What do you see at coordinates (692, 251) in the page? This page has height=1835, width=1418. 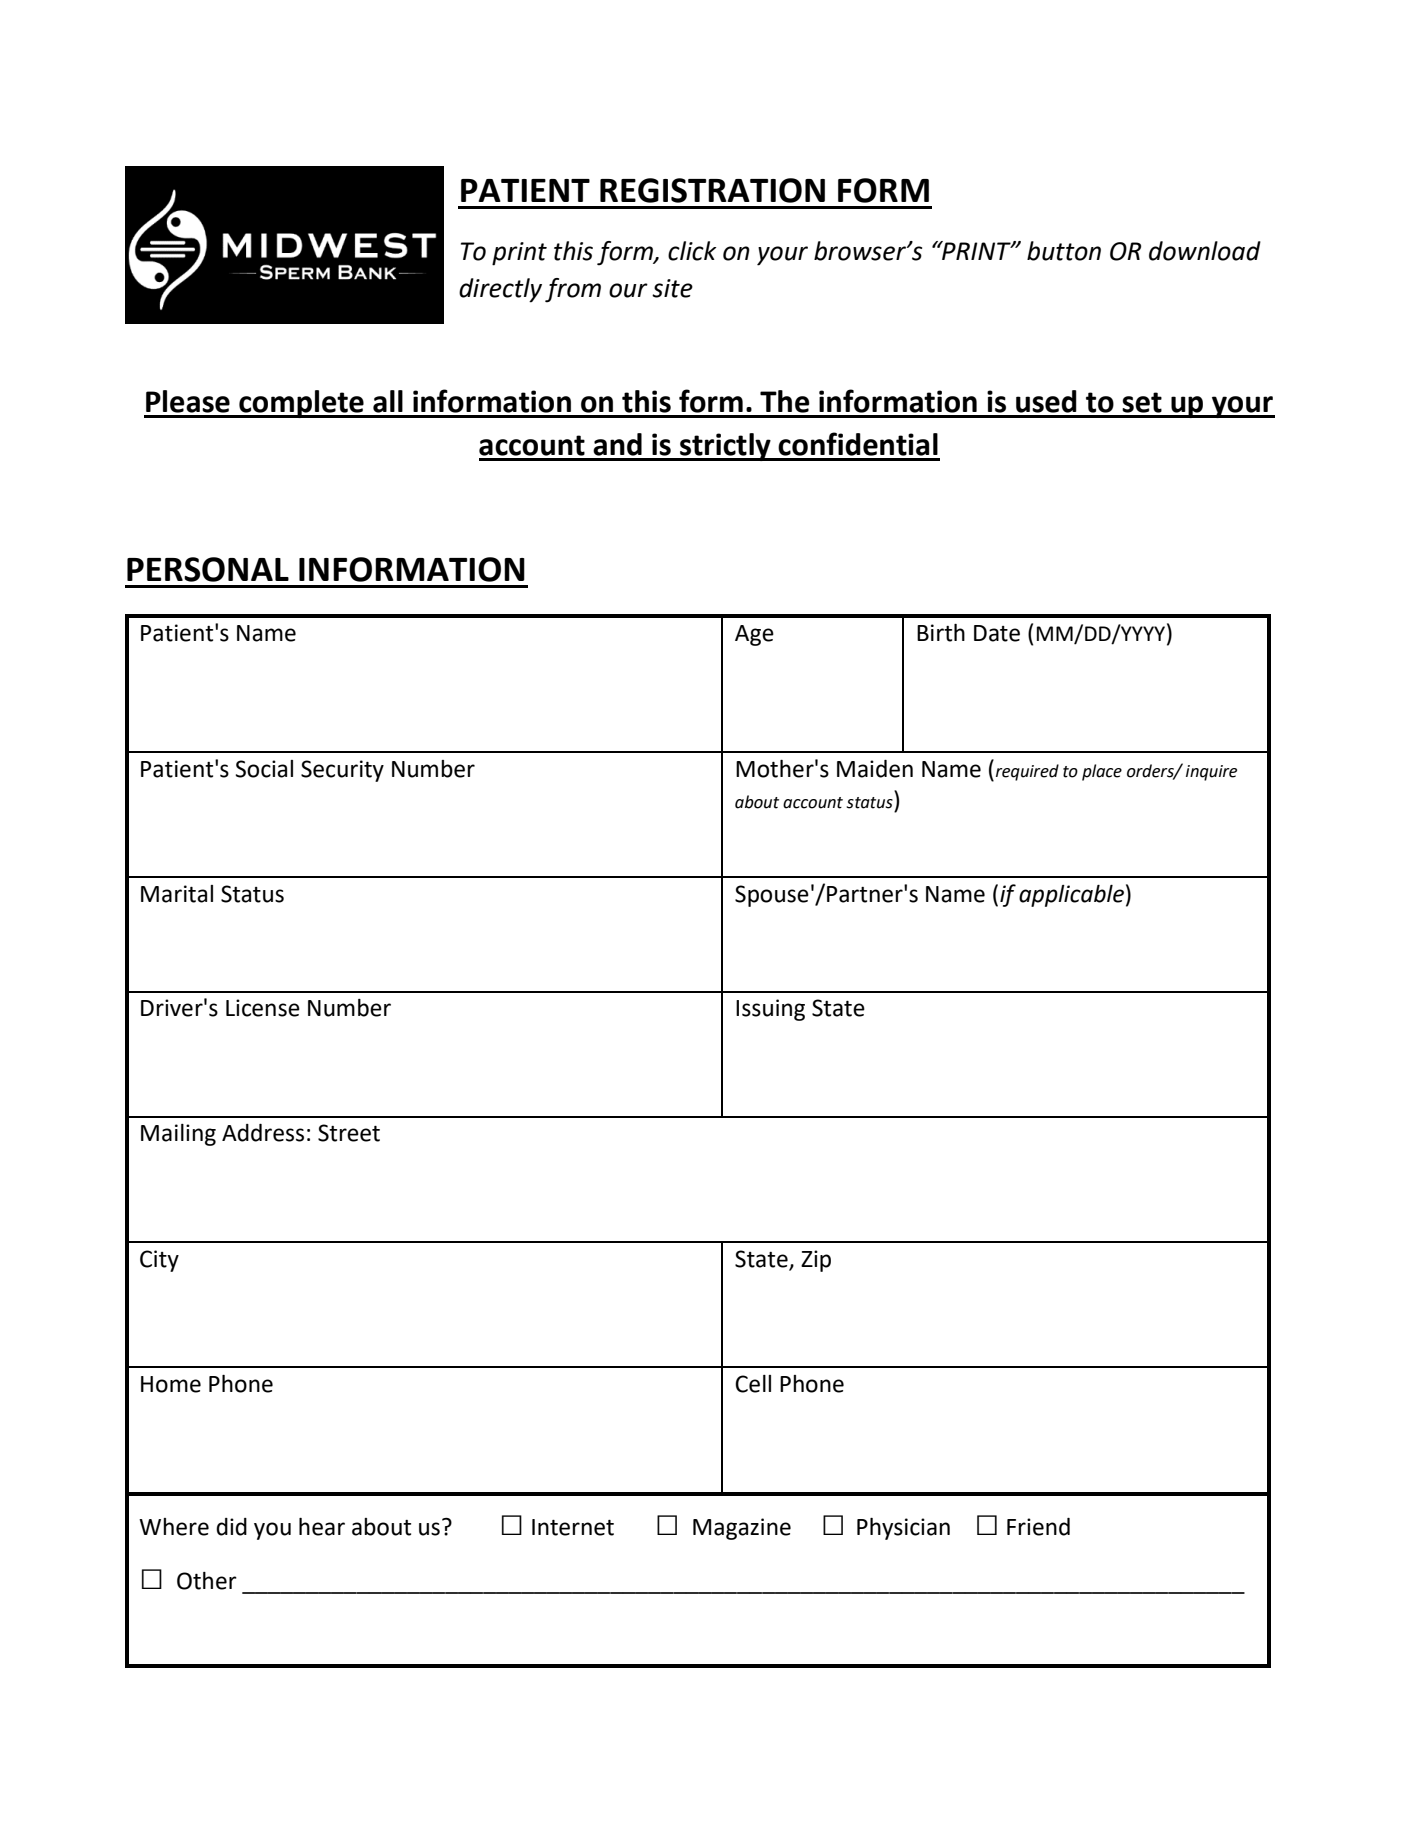 I see `click` at bounding box center [692, 251].
